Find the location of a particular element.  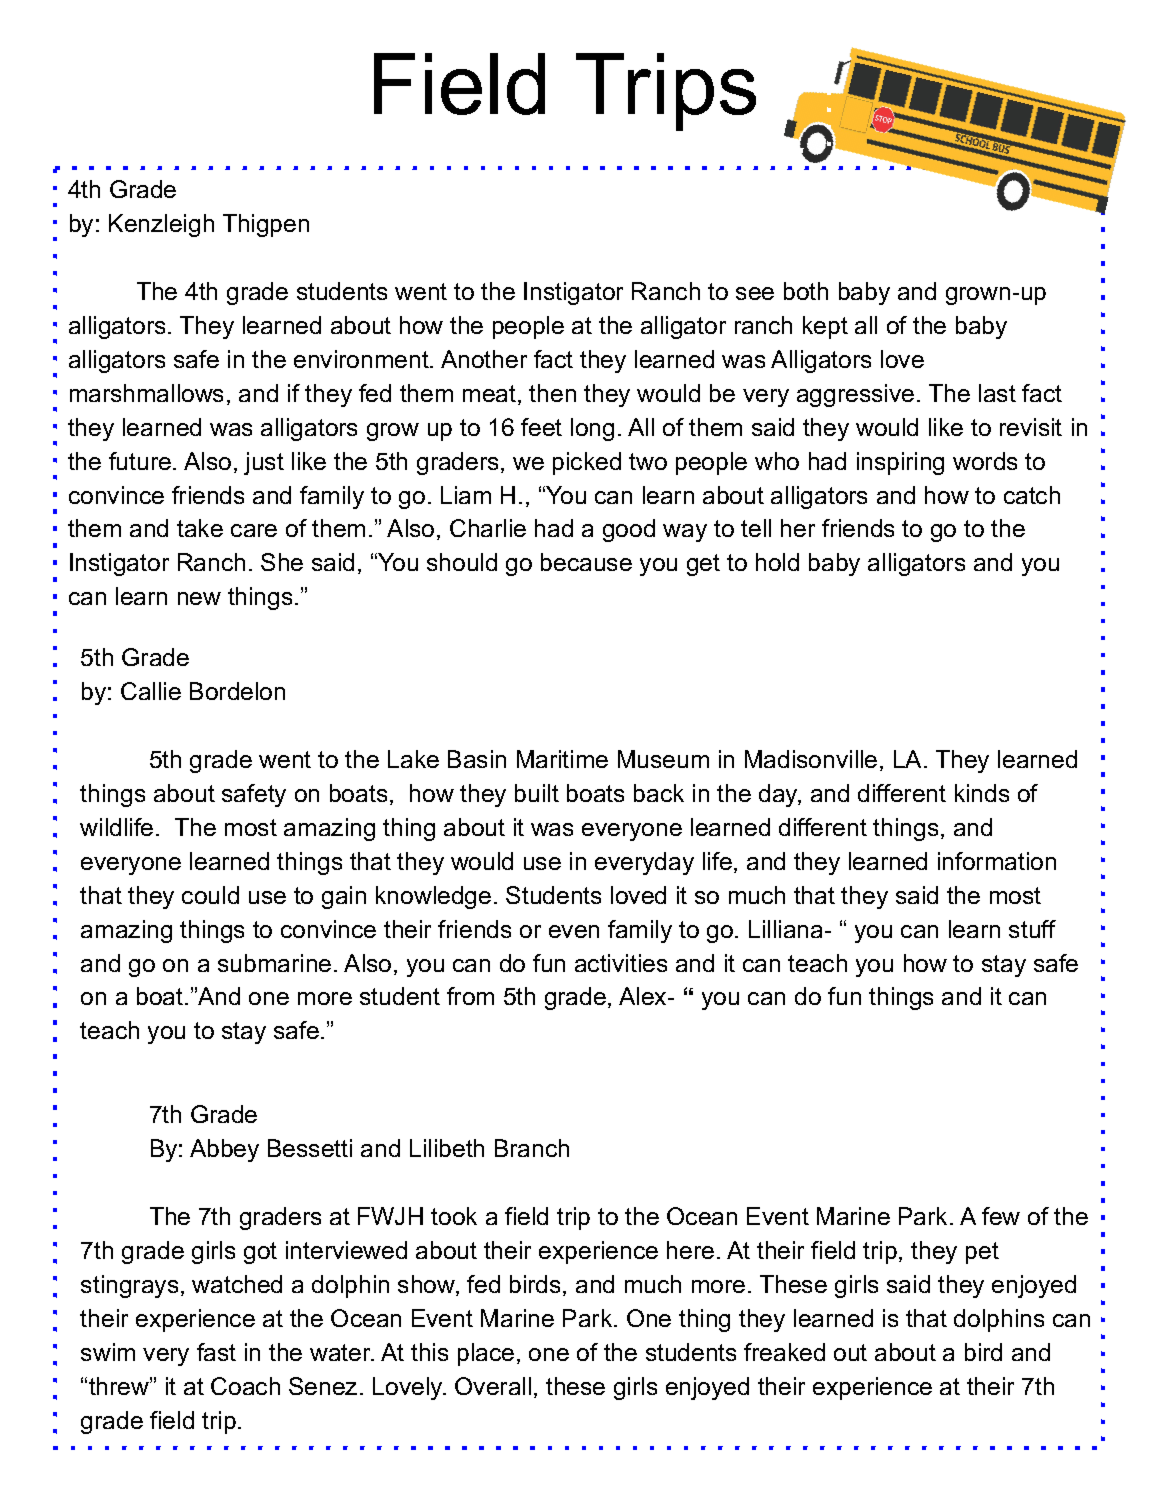

from is located at coordinates (470, 996).
